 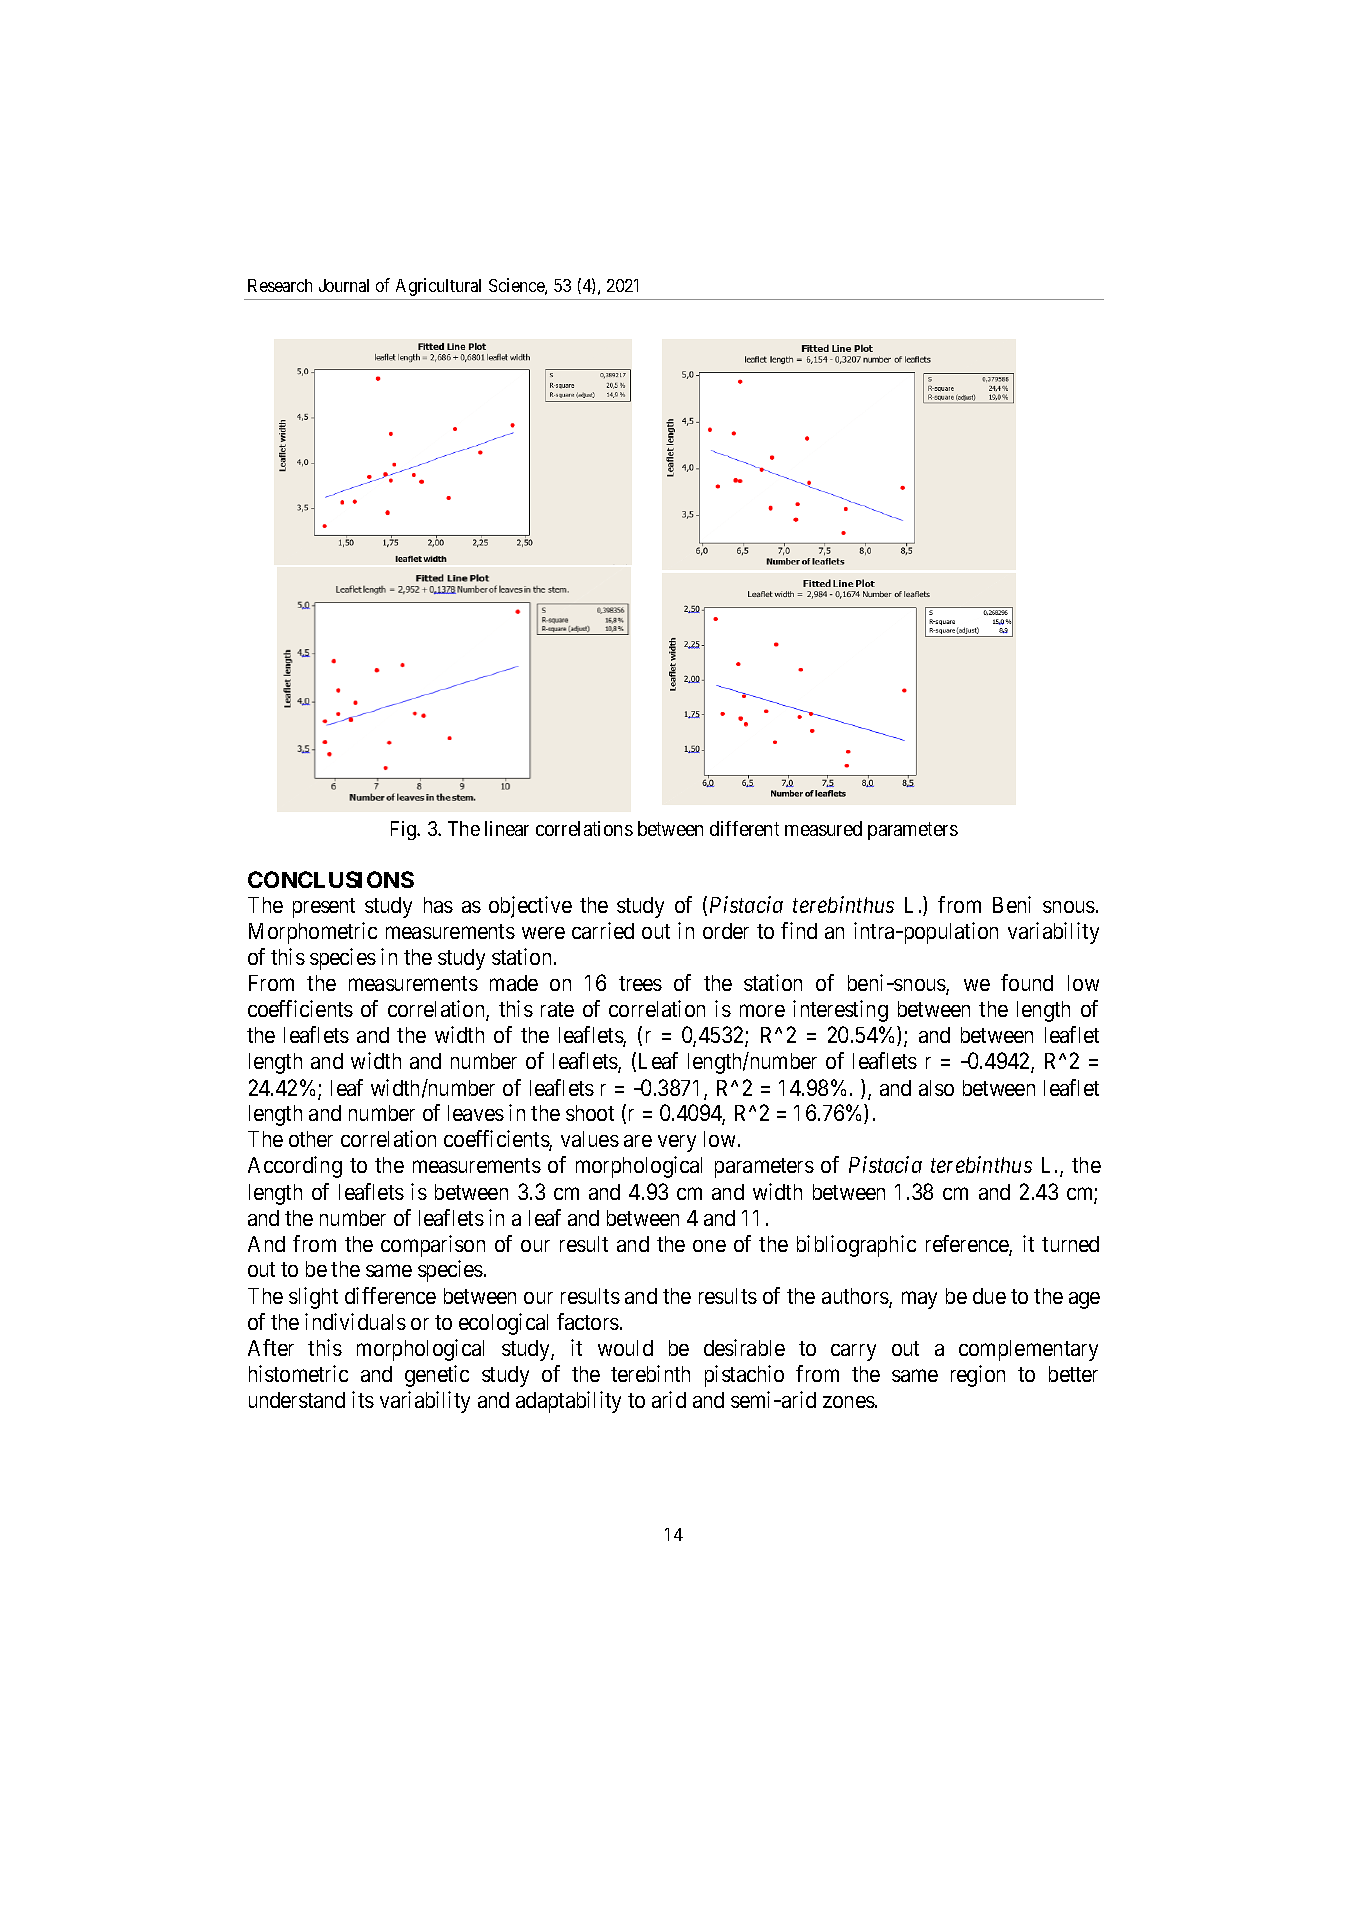 What do you see at coordinates (799, 930) in the screenshot?
I see `find` at bounding box center [799, 930].
